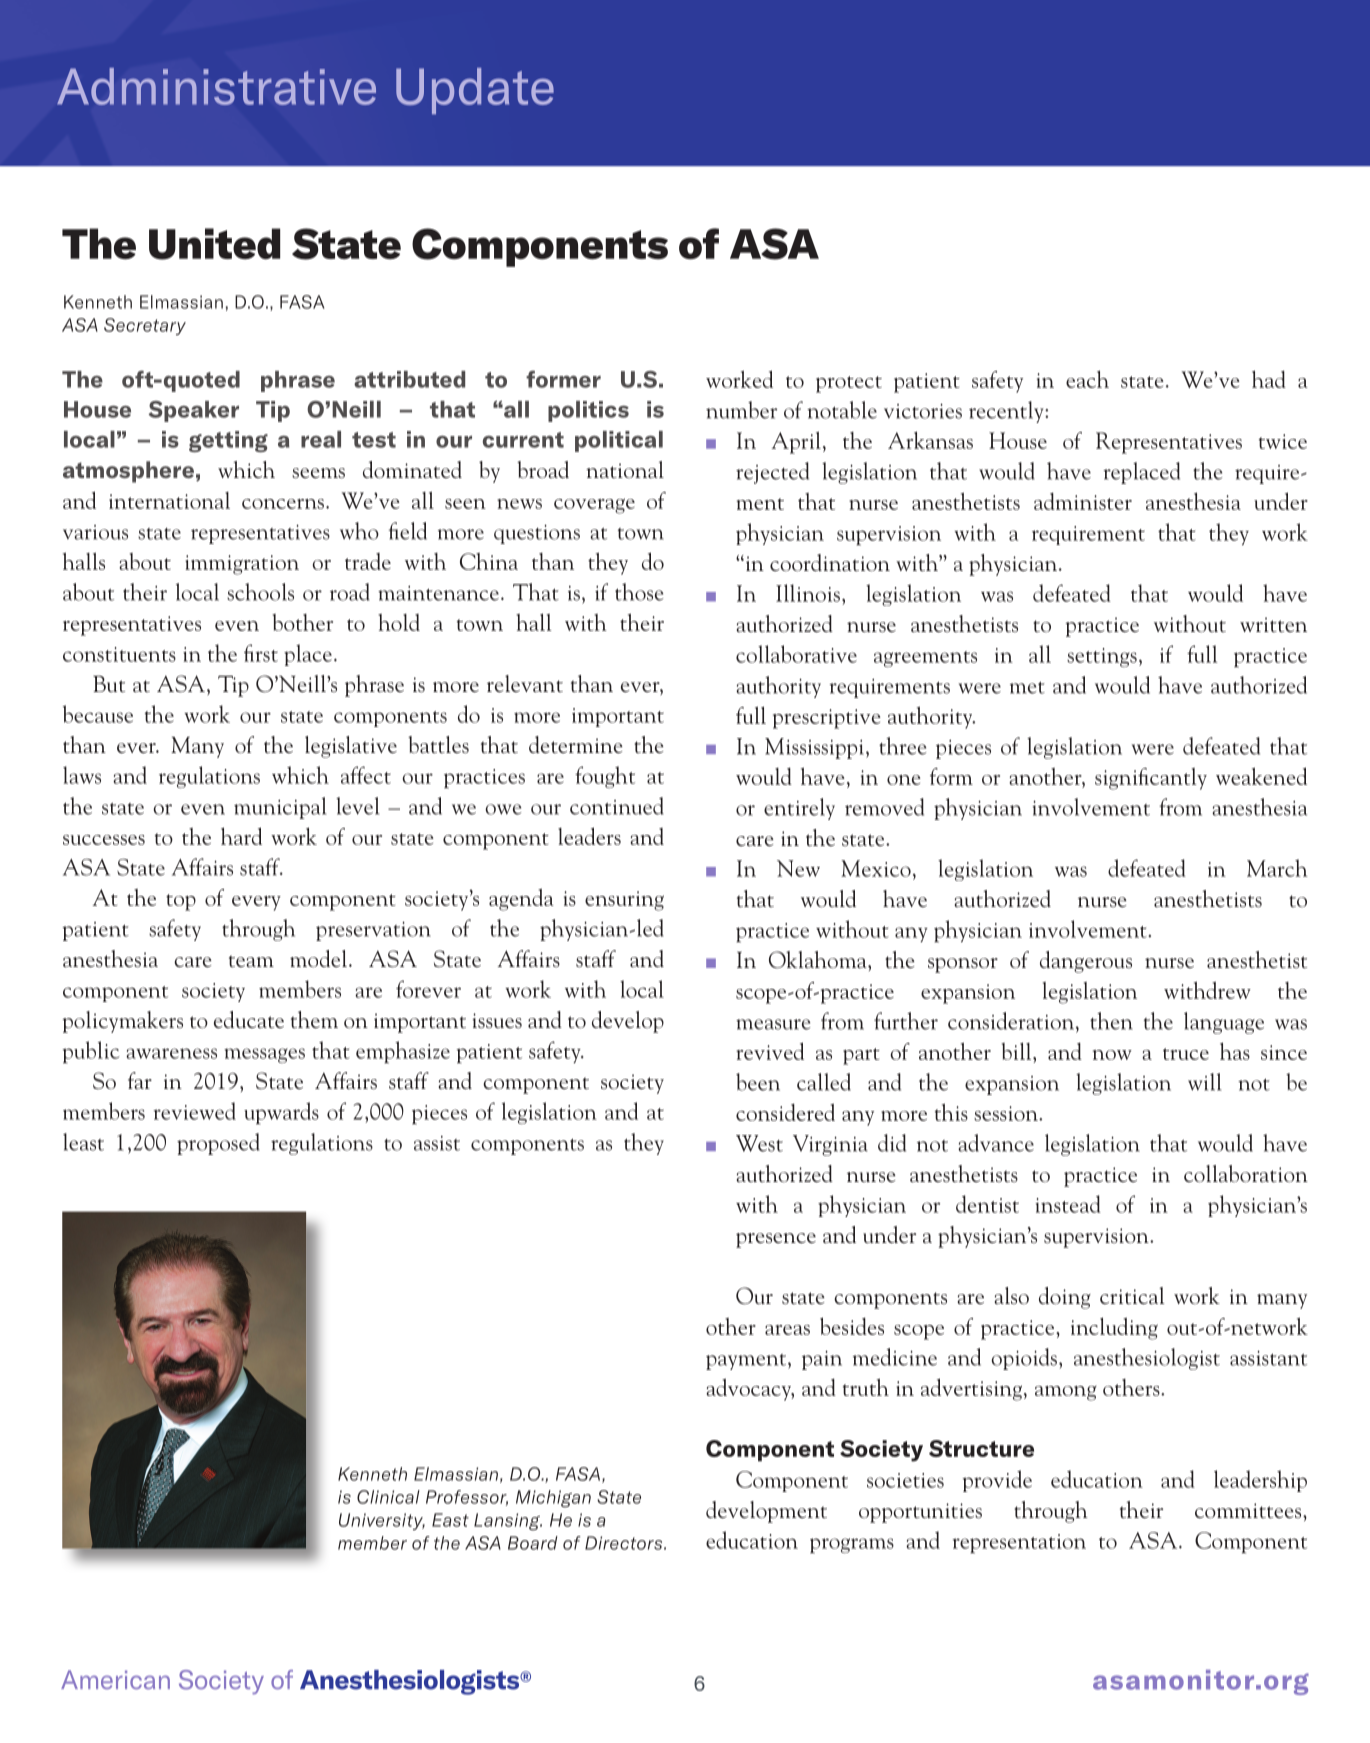 This document has height=1743, width=1370. Describe the element at coordinates (1261, 776) in the document. I see `weakened` at that location.
